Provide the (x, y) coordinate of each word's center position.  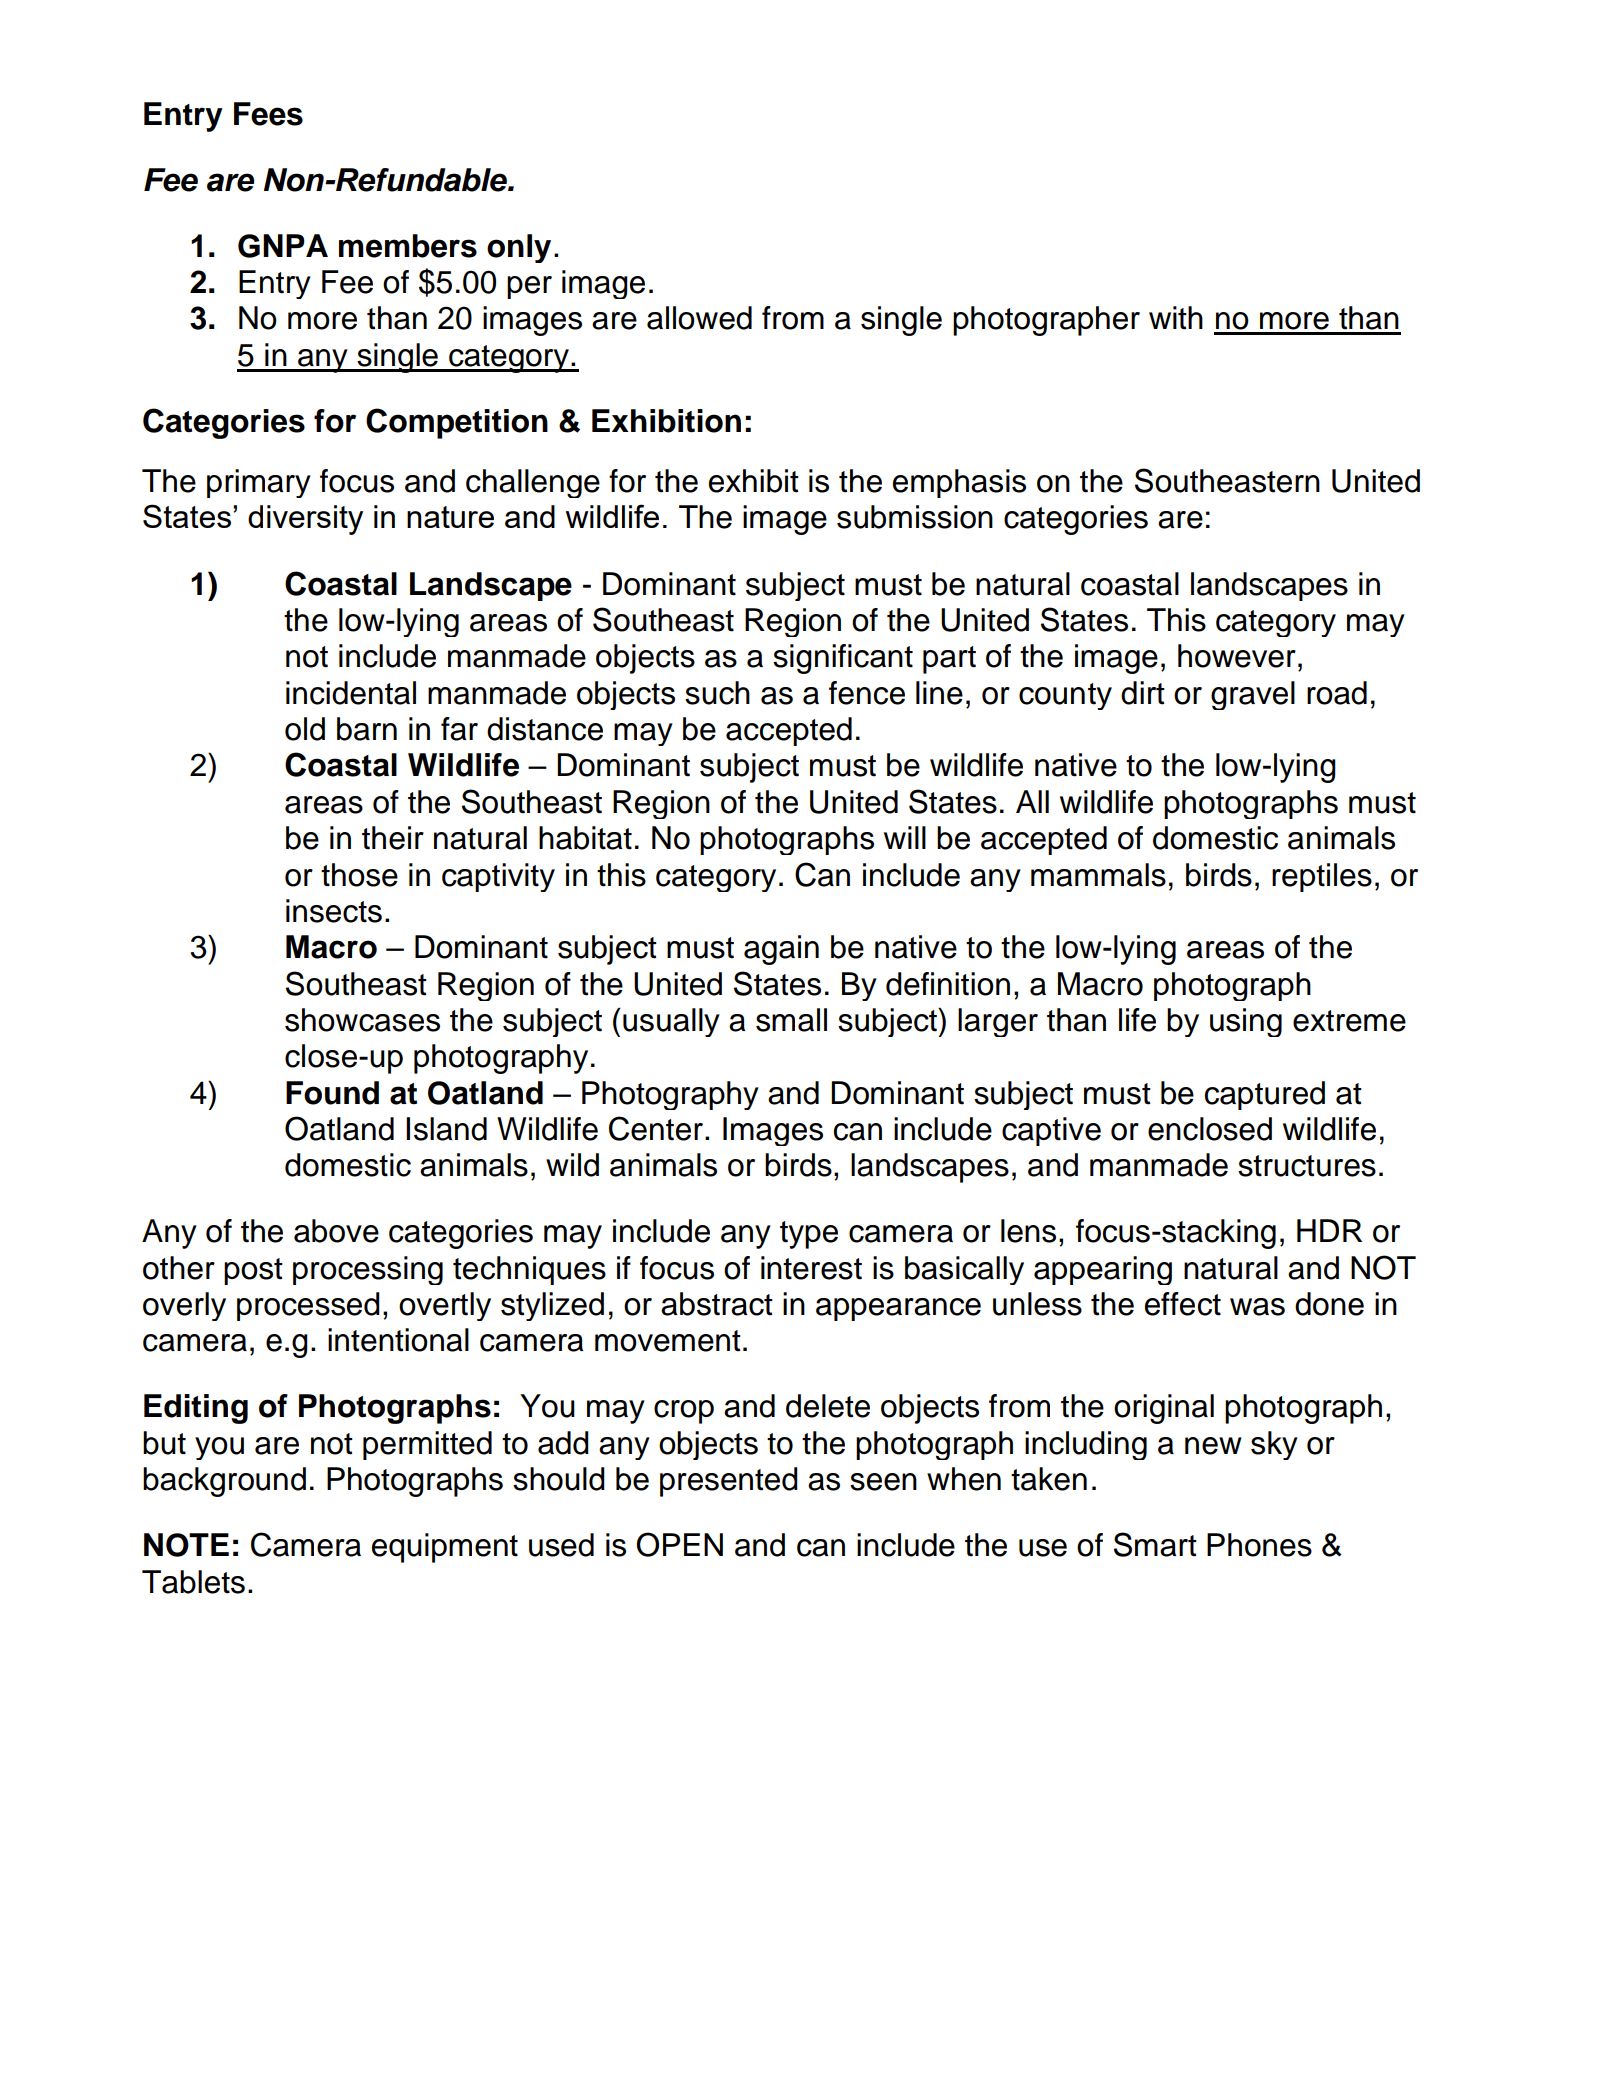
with (1176, 318)
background (224, 1482)
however (1237, 656)
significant (843, 659)
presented (729, 1482)
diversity (305, 520)
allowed (699, 318)
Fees (268, 114)
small (791, 1020)
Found (332, 1093)
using (1246, 1022)
